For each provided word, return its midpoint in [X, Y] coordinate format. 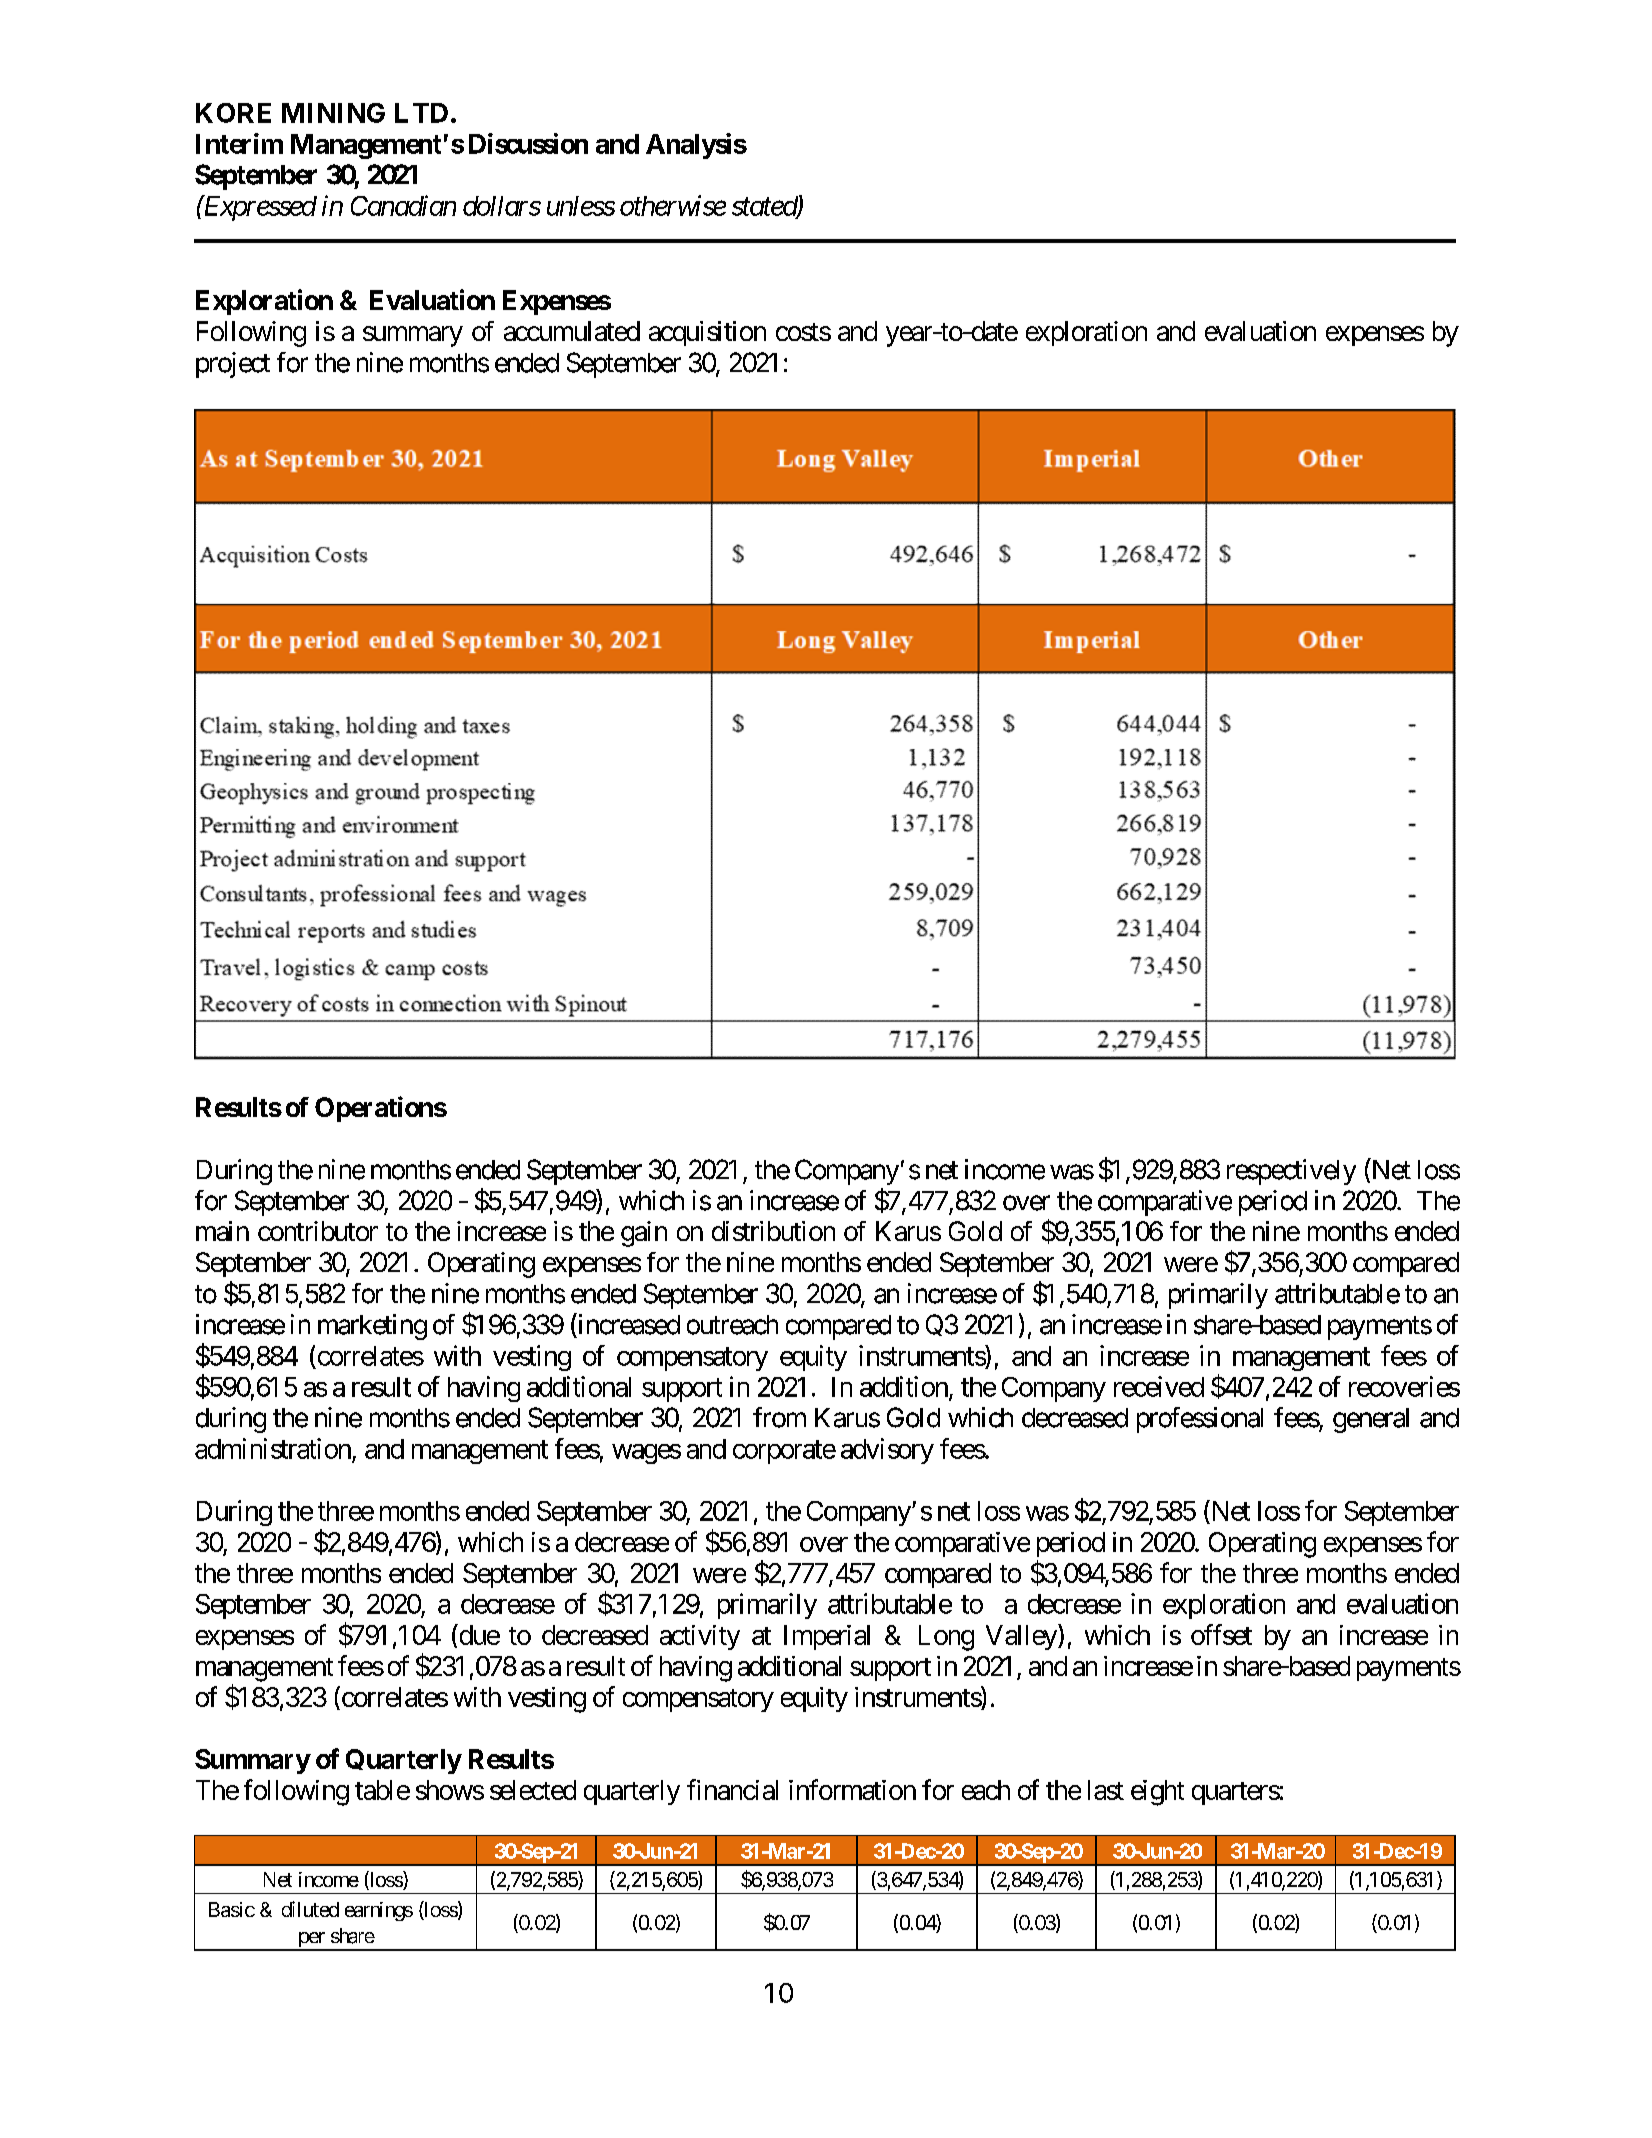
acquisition [707, 333]
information [852, 1789]
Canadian [403, 205]
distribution [773, 1231]
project [233, 365]
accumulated [572, 331]
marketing [372, 1327]
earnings [379, 1911]
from [779, 1417]
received [1159, 1386]
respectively [1291, 1172]
